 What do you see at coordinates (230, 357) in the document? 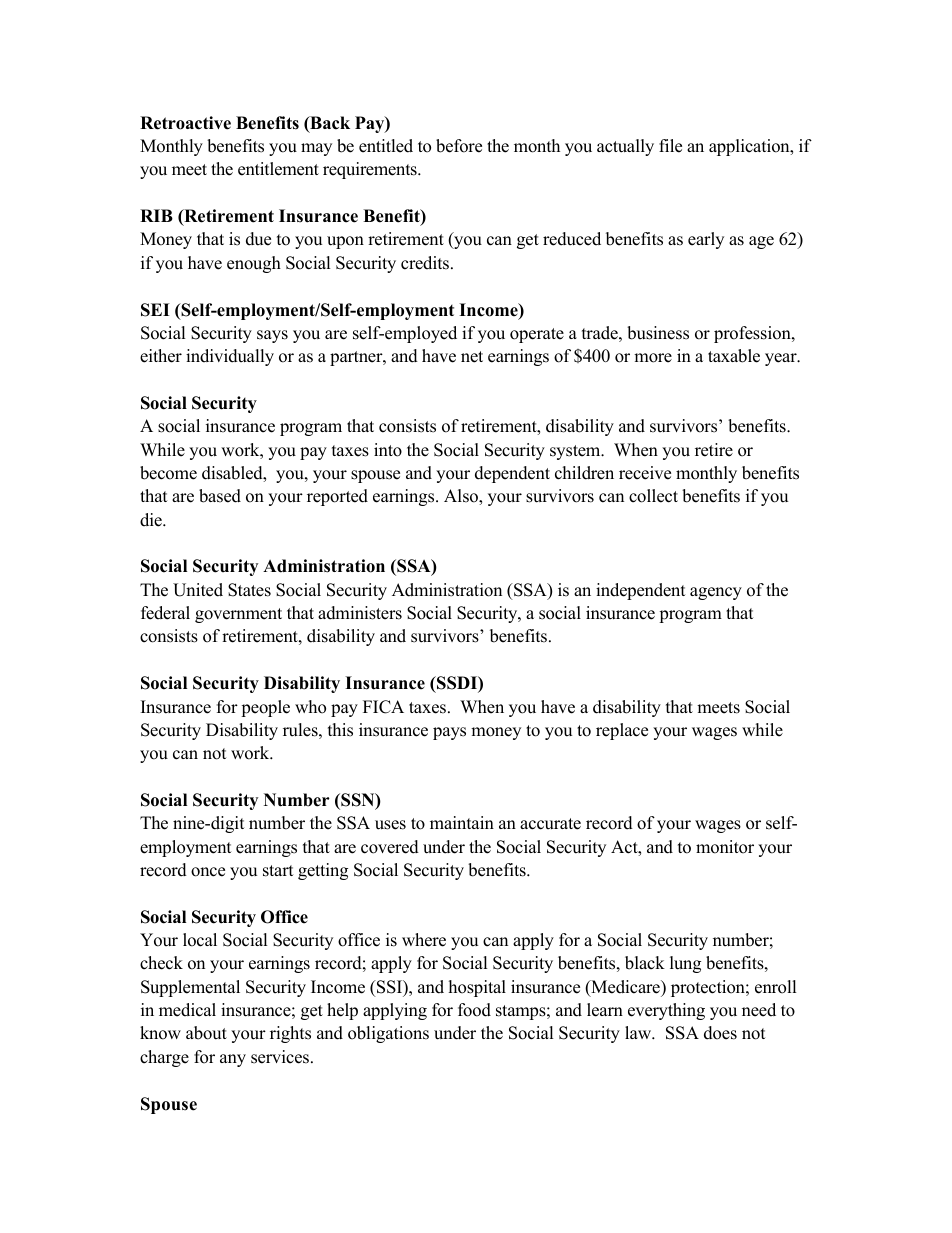
I see `individually` at bounding box center [230, 357].
